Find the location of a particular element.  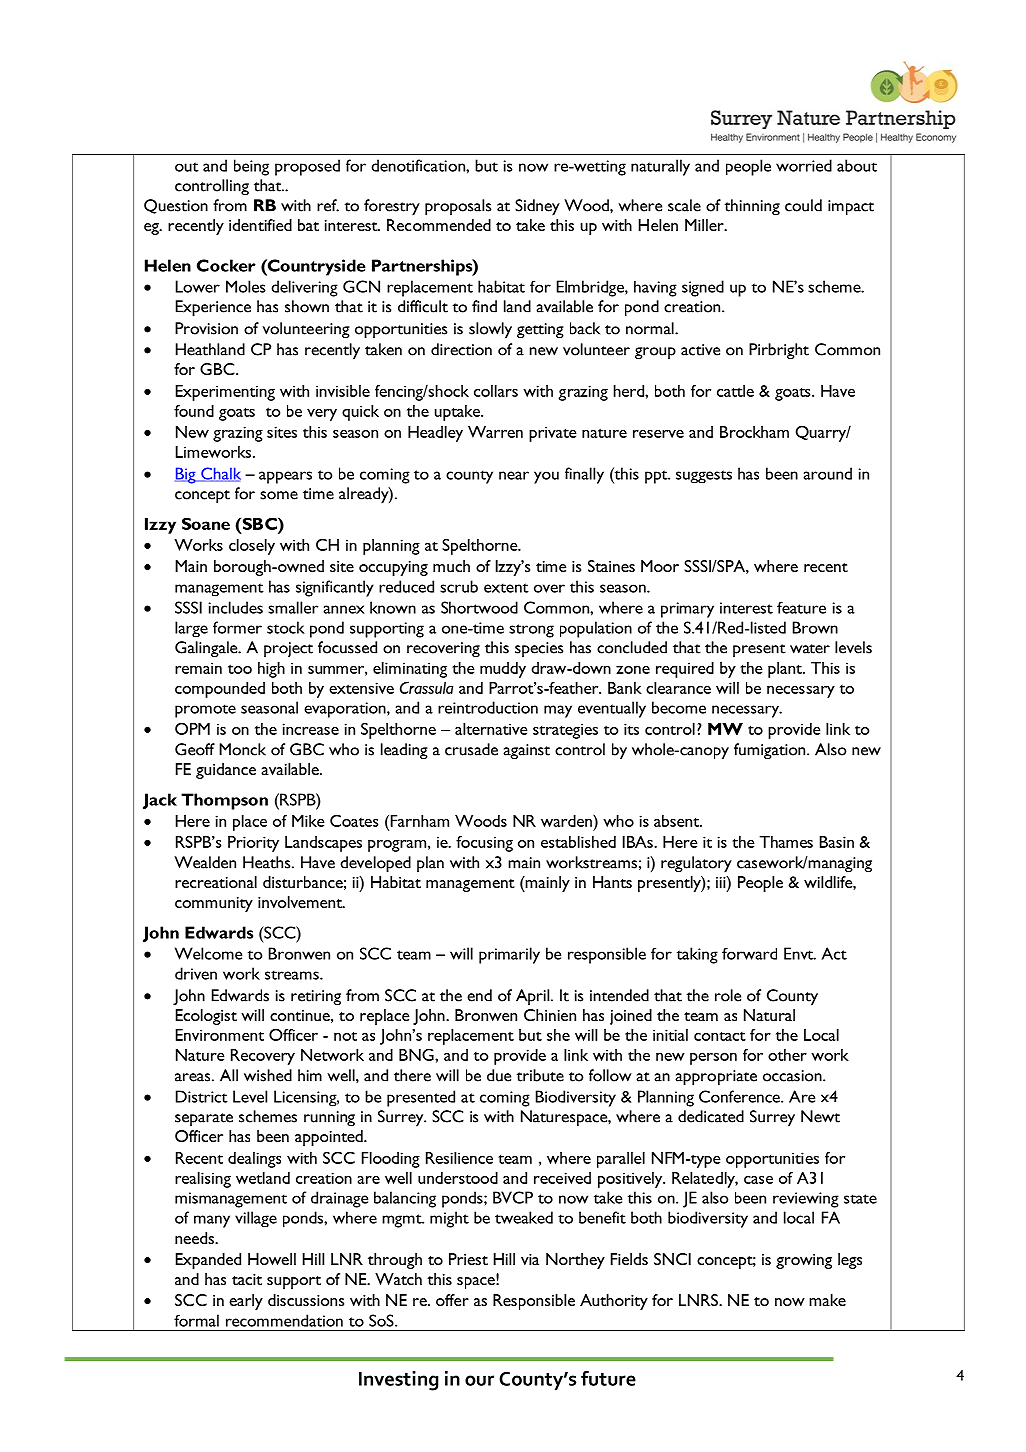

make is located at coordinates (827, 1300).
